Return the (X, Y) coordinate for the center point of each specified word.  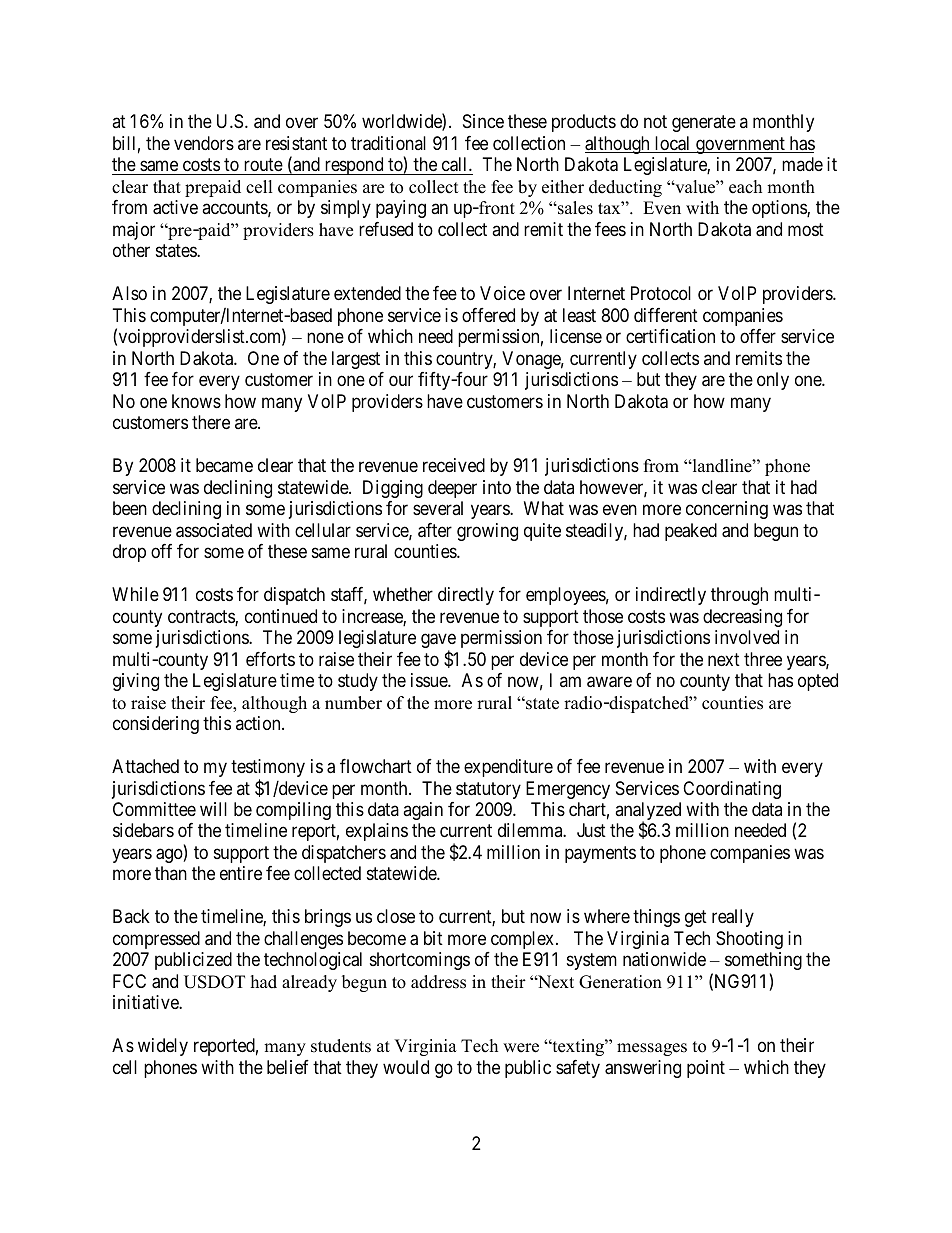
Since (483, 121)
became (224, 465)
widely (163, 1047)
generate (704, 124)
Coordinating (732, 790)
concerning (727, 510)
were (521, 1048)
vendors (204, 143)
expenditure (508, 768)
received (454, 465)
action (259, 723)
